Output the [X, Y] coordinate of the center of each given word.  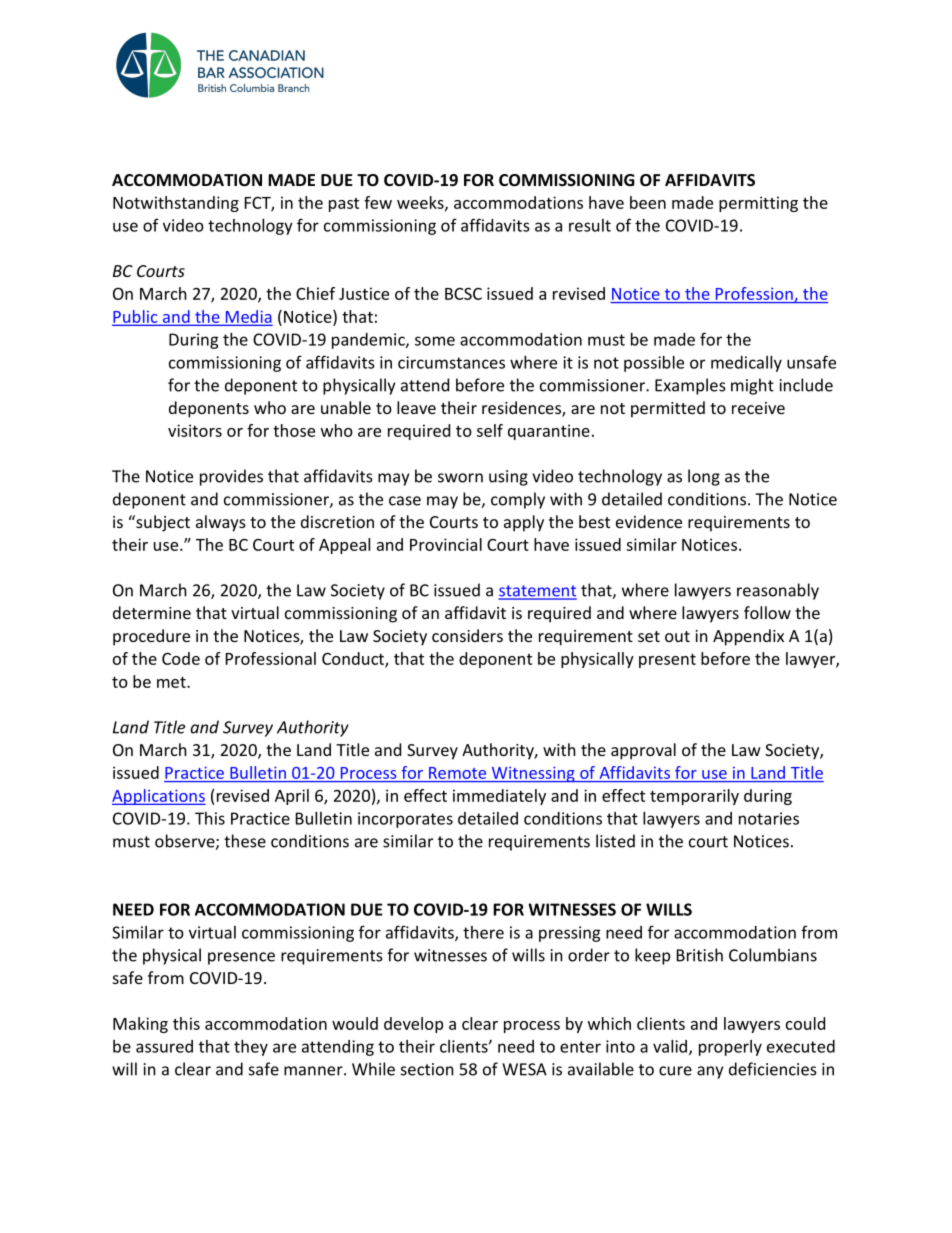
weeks [421, 203]
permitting [758, 204]
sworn [460, 478]
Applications [159, 797]
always [221, 523]
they [251, 1048]
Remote [457, 773]
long [704, 477]
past [344, 205]
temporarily [694, 797]
